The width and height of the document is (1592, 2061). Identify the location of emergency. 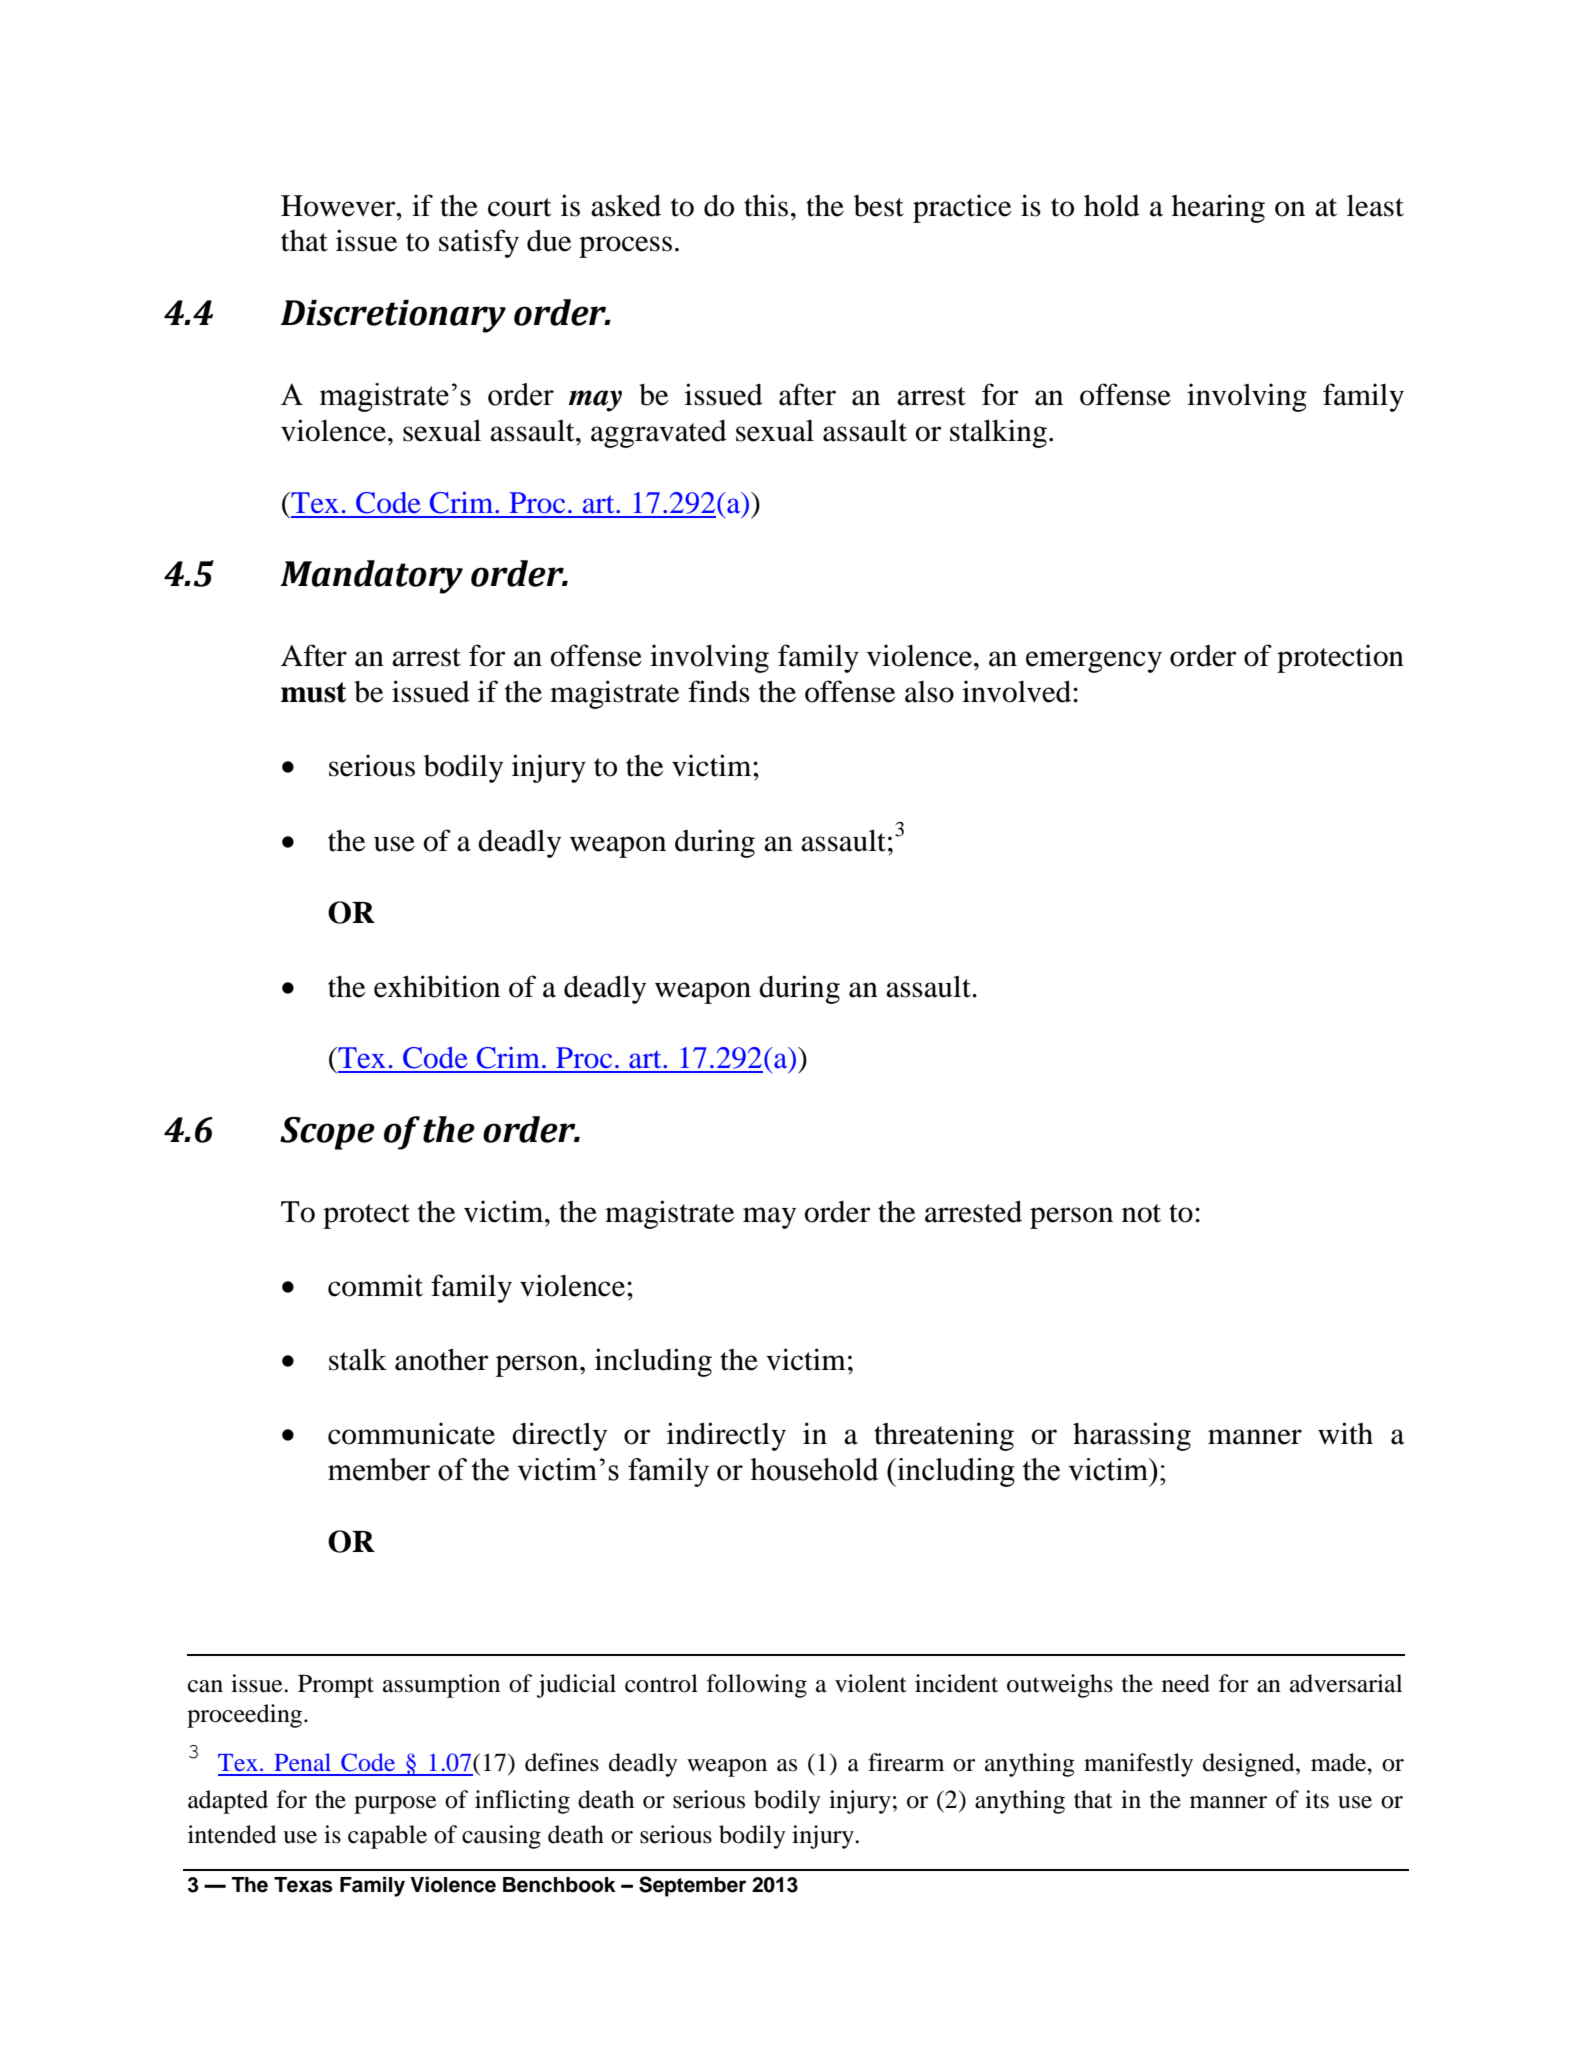
(1094, 662).
